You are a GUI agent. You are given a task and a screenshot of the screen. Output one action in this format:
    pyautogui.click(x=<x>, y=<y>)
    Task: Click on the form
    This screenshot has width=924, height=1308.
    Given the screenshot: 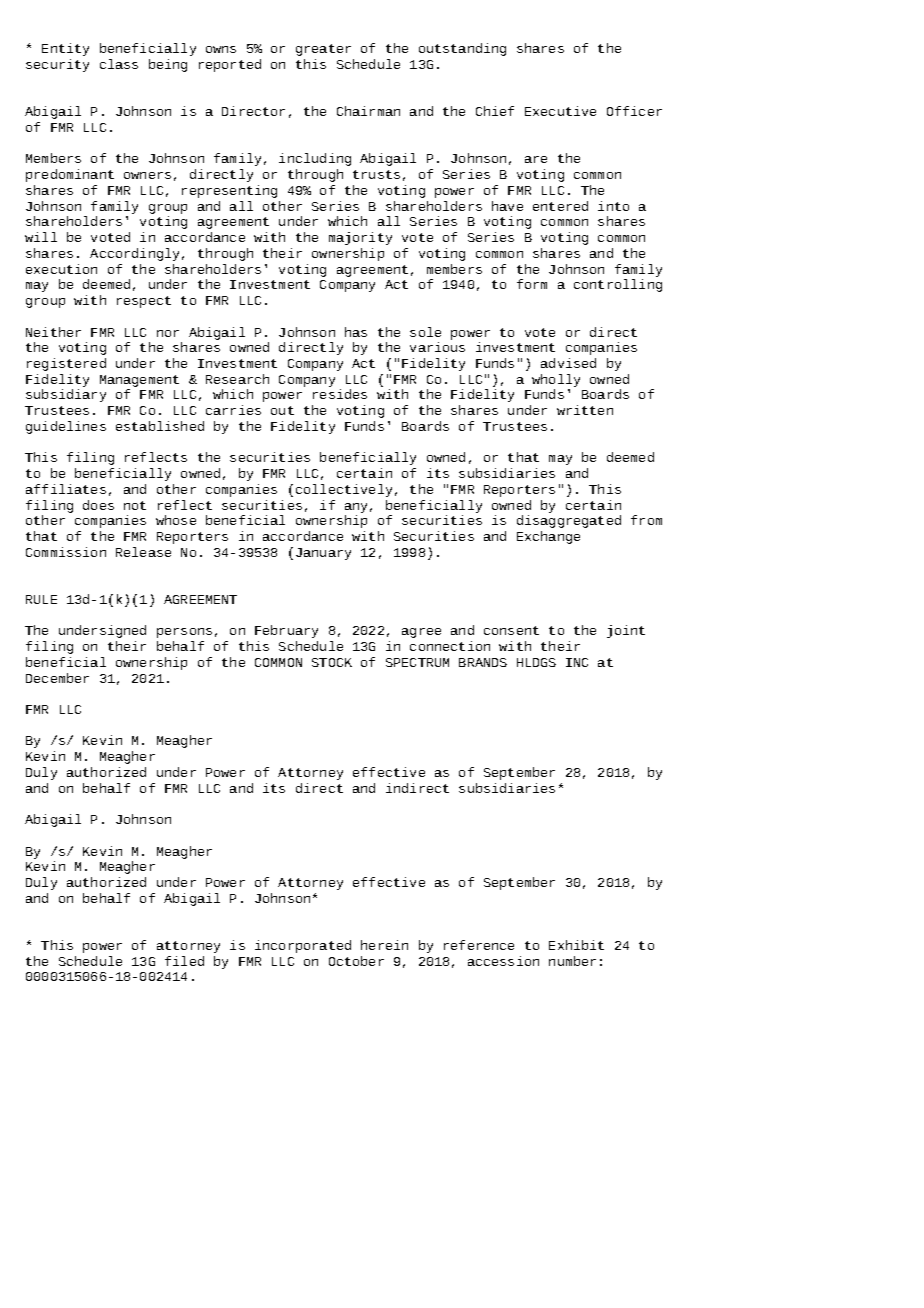 What is the action you would take?
    pyautogui.click(x=532, y=284)
